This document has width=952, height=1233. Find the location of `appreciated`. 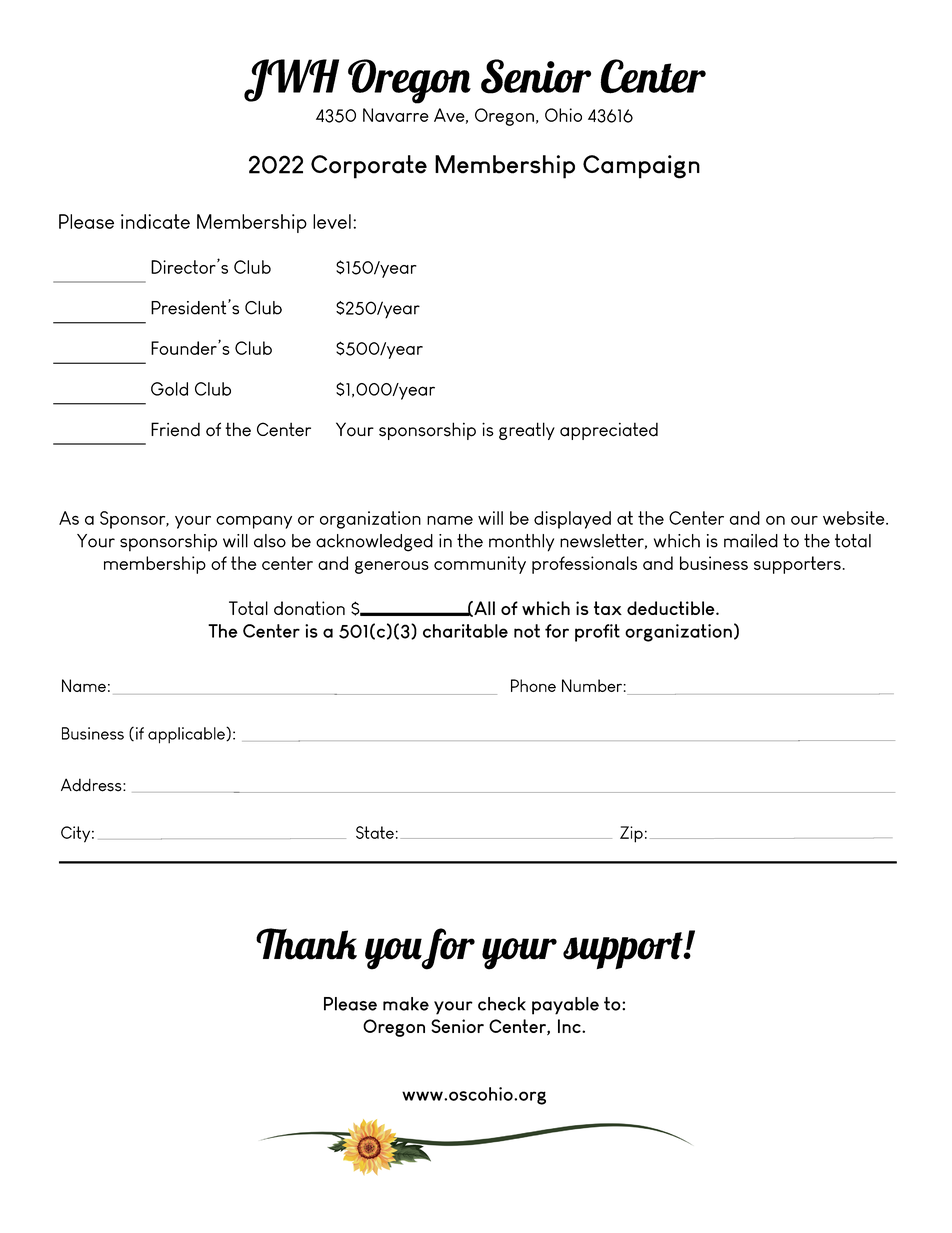

appreciated is located at coordinates (609, 431).
